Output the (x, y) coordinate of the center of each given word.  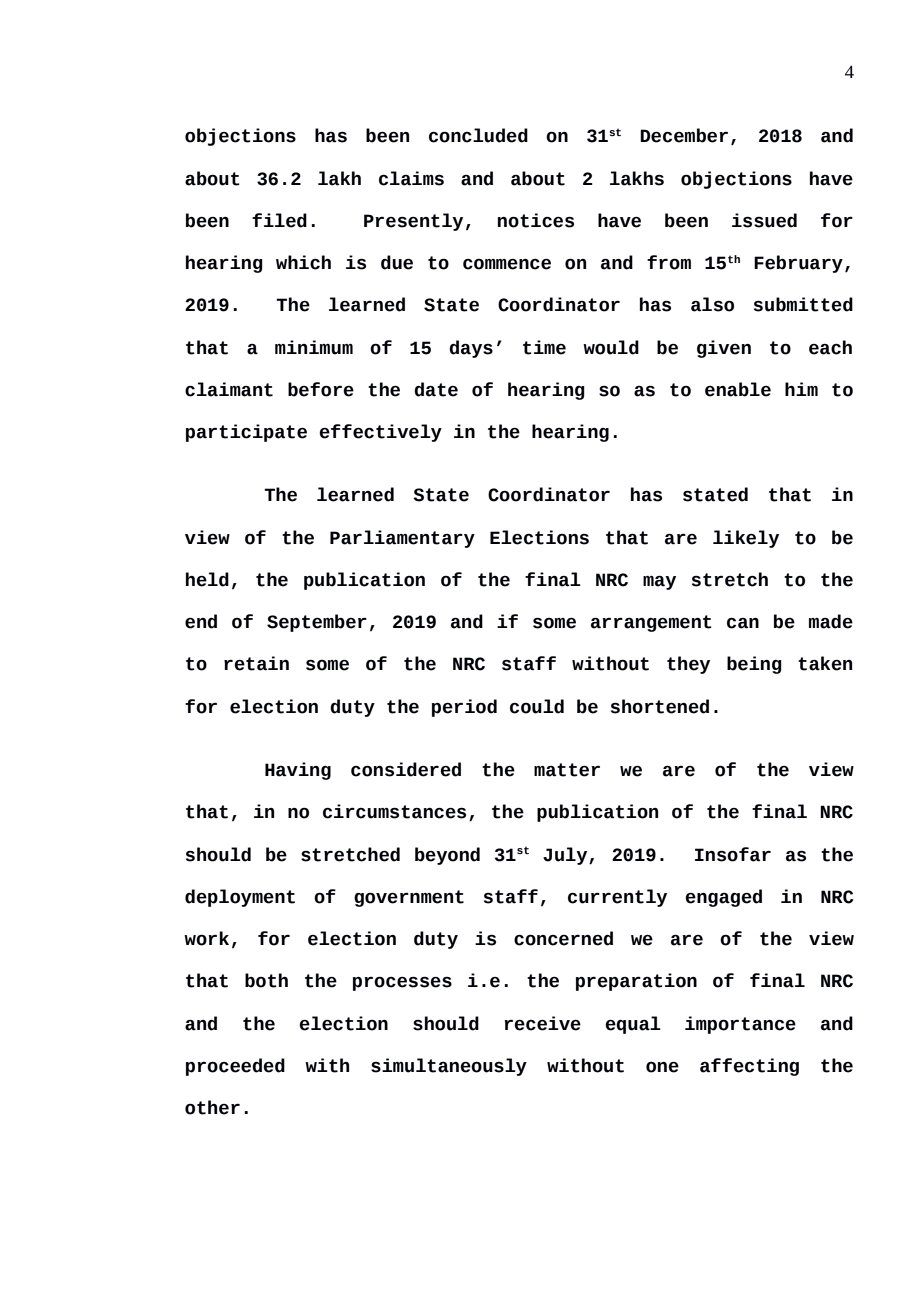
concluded (478, 135)
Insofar (733, 854)
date (436, 389)
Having (298, 771)
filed (279, 220)
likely (746, 539)
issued (764, 220)
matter (567, 770)
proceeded (235, 1067)
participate (246, 433)
